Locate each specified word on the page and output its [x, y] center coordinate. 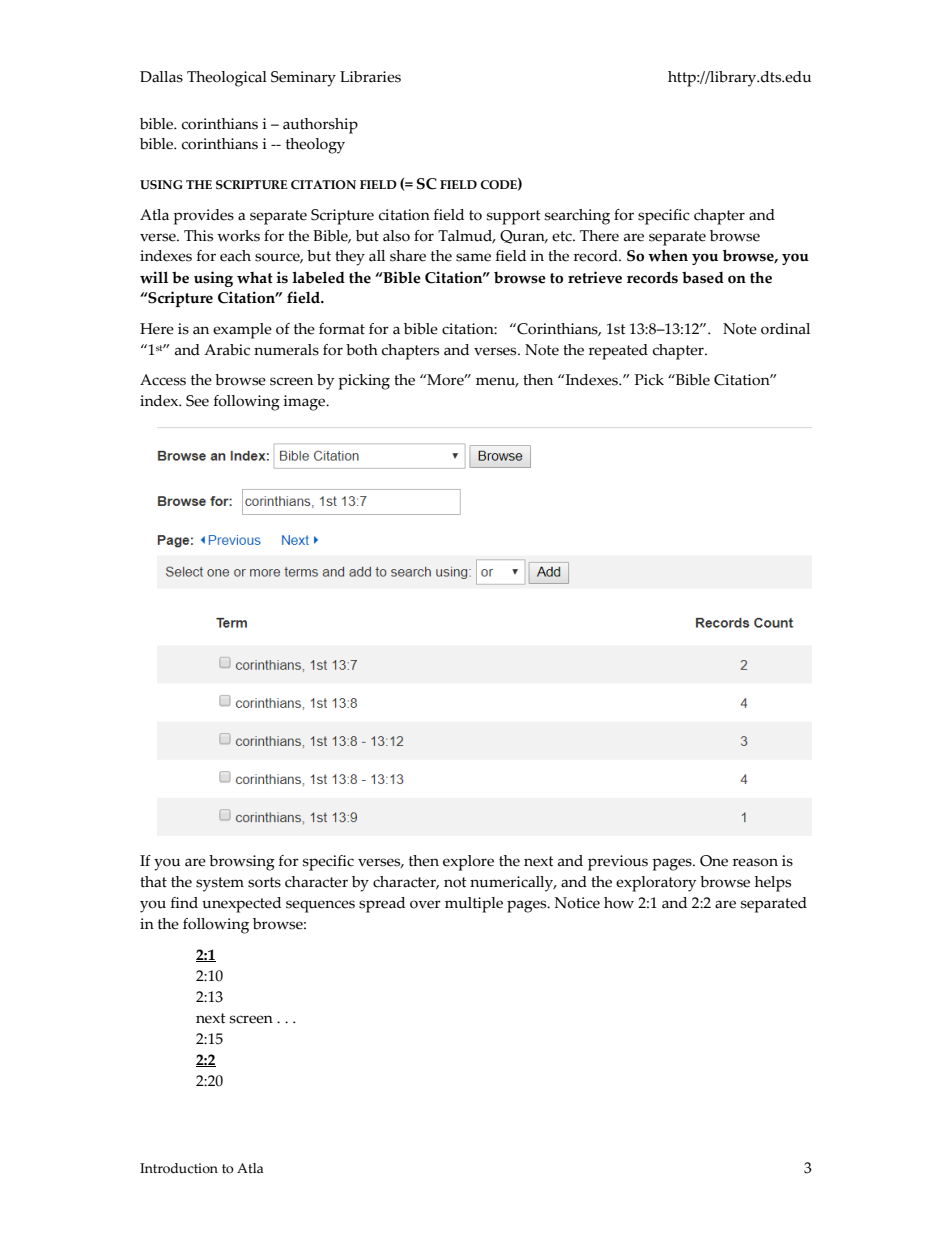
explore [468, 863]
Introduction [179, 1168]
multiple [474, 905]
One [714, 861]
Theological [227, 79]
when [668, 255]
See [197, 401]
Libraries [370, 77]
